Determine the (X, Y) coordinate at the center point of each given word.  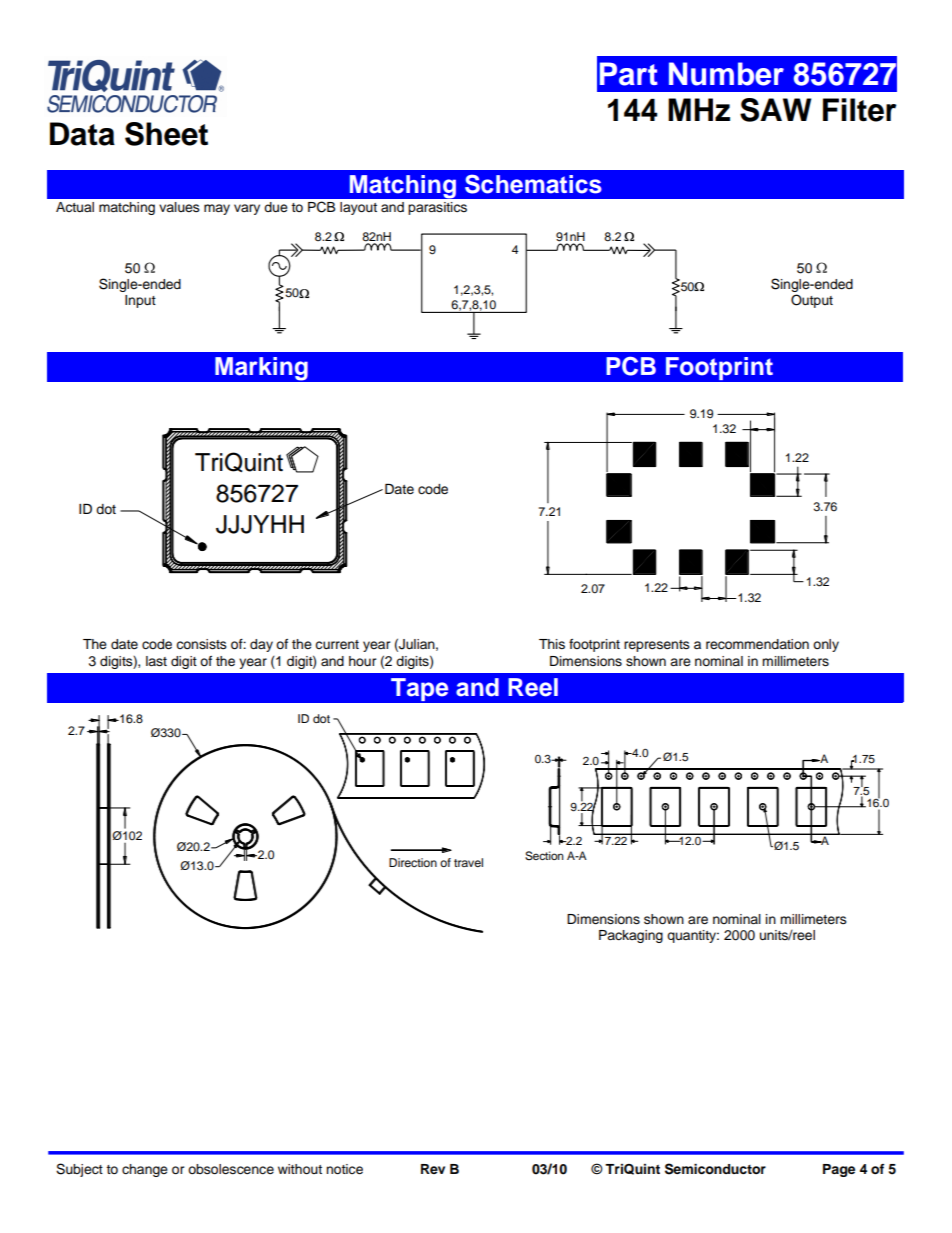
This (552, 644)
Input (140, 301)
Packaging (631, 936)
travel (468, 862)
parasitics (437, 208)
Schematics (533, 184)
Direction (413, 862)
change (145, 1170)
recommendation (757, 644)
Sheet (166, 134)
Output (812, 301)
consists (201, 644)
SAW (776, 110)
